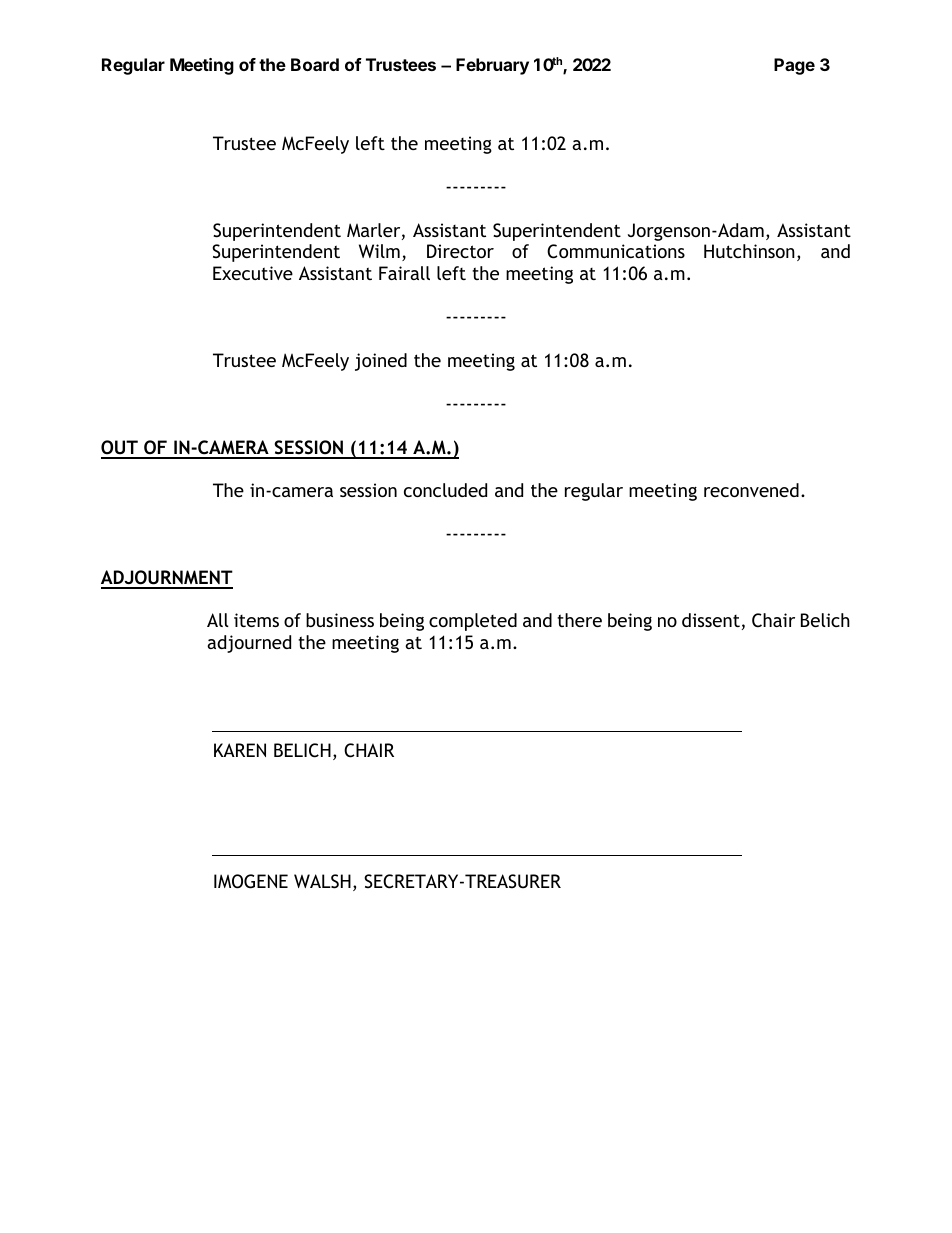  I want to click on completed, so click(473, 622).
